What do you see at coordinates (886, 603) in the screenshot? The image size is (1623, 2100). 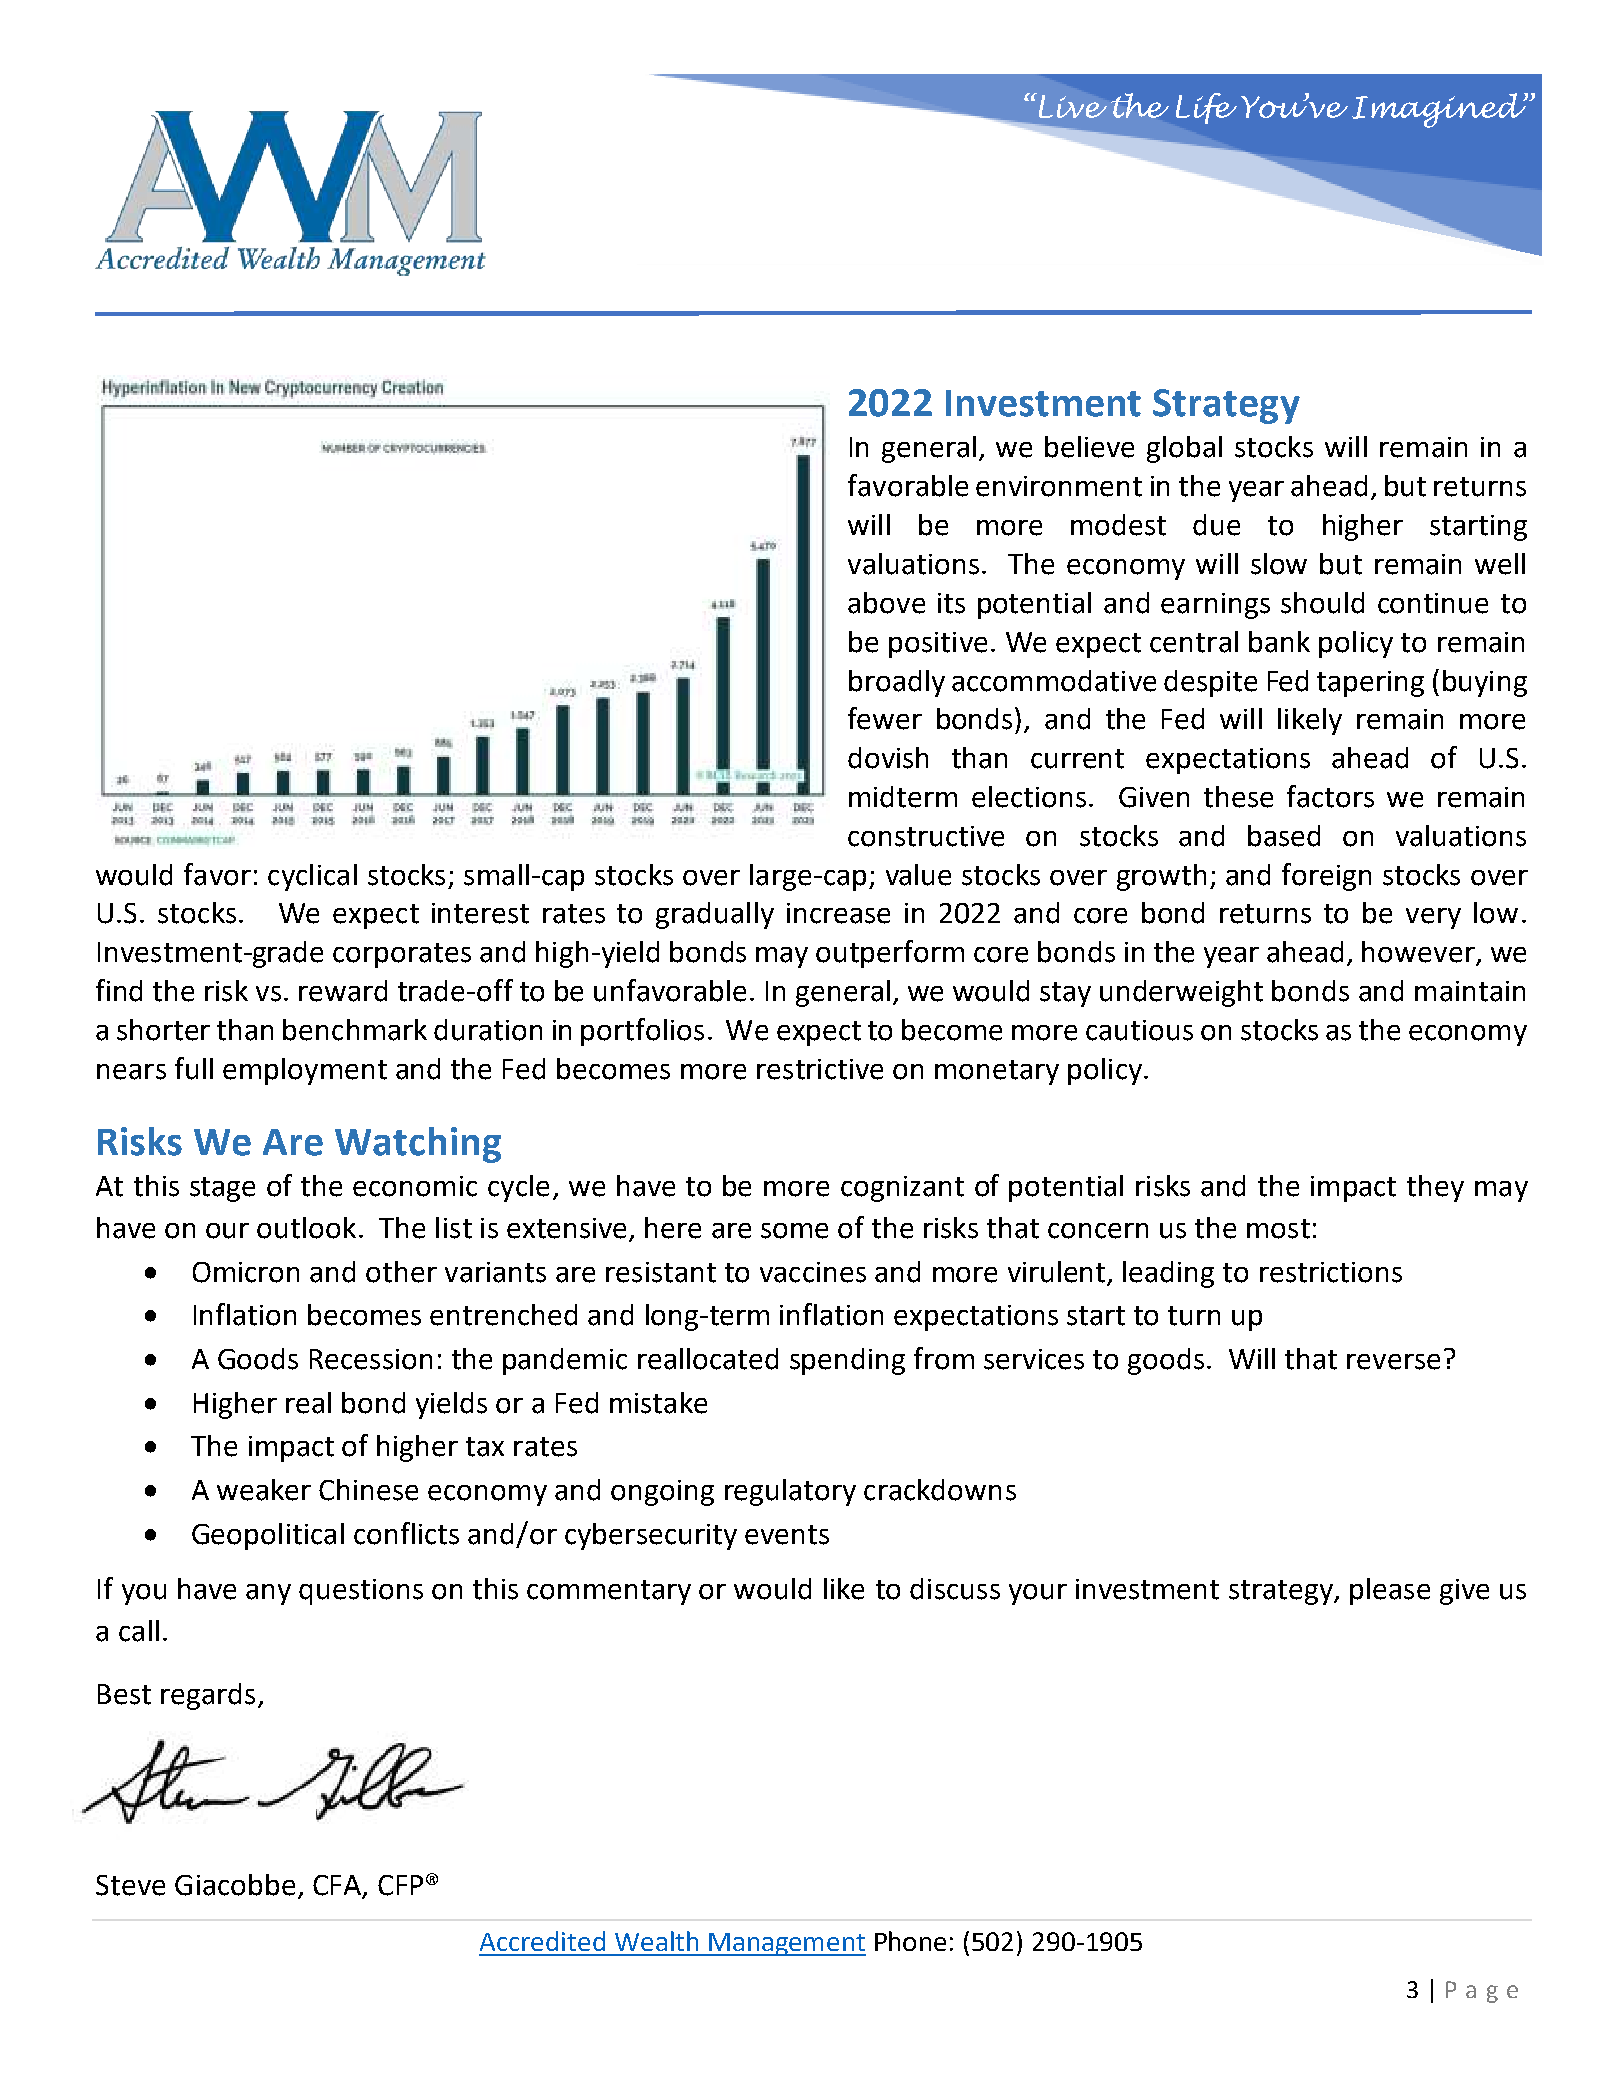 I see `above` at bounding box center [886, 603].
